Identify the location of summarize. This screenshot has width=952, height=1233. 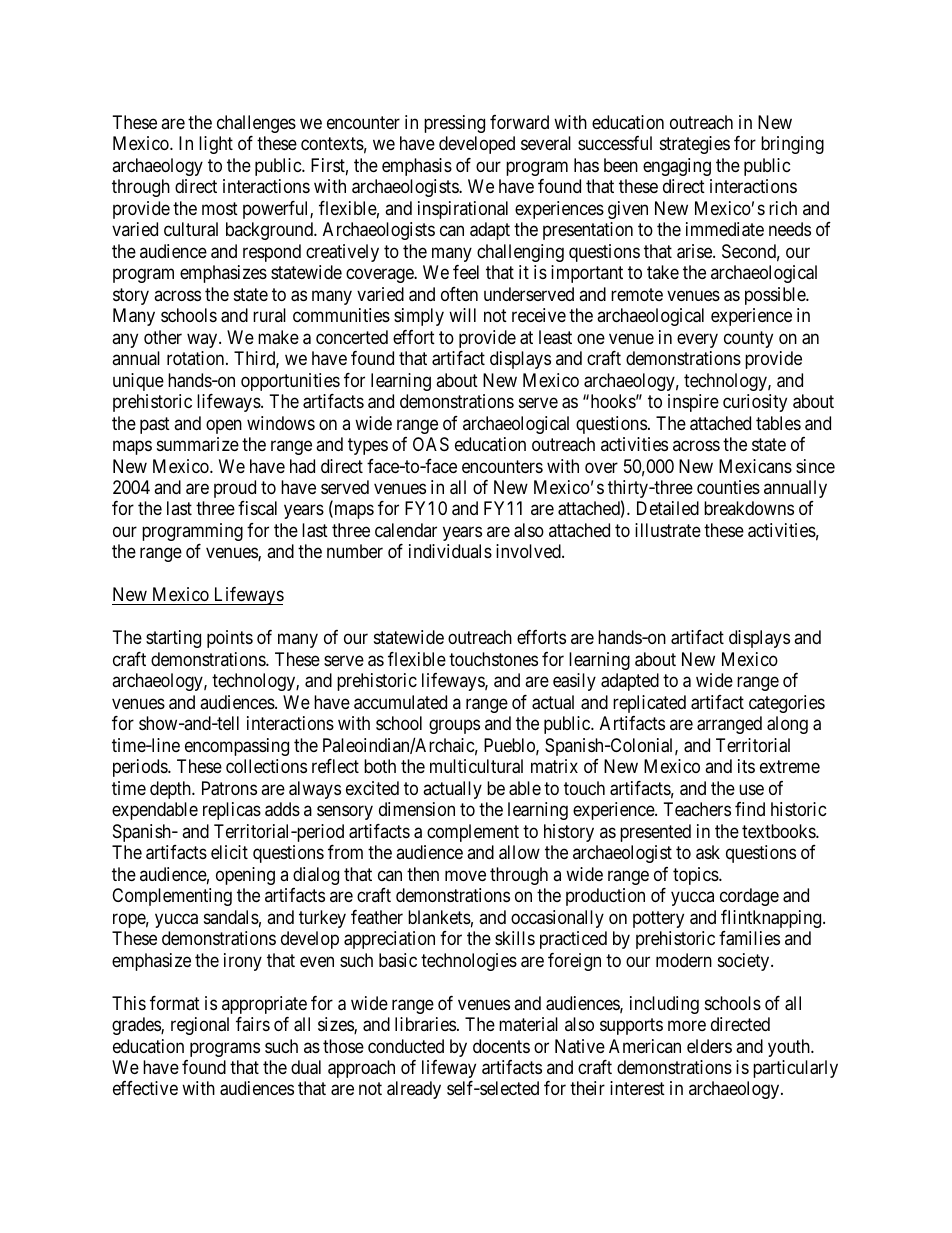
(198, 444).
